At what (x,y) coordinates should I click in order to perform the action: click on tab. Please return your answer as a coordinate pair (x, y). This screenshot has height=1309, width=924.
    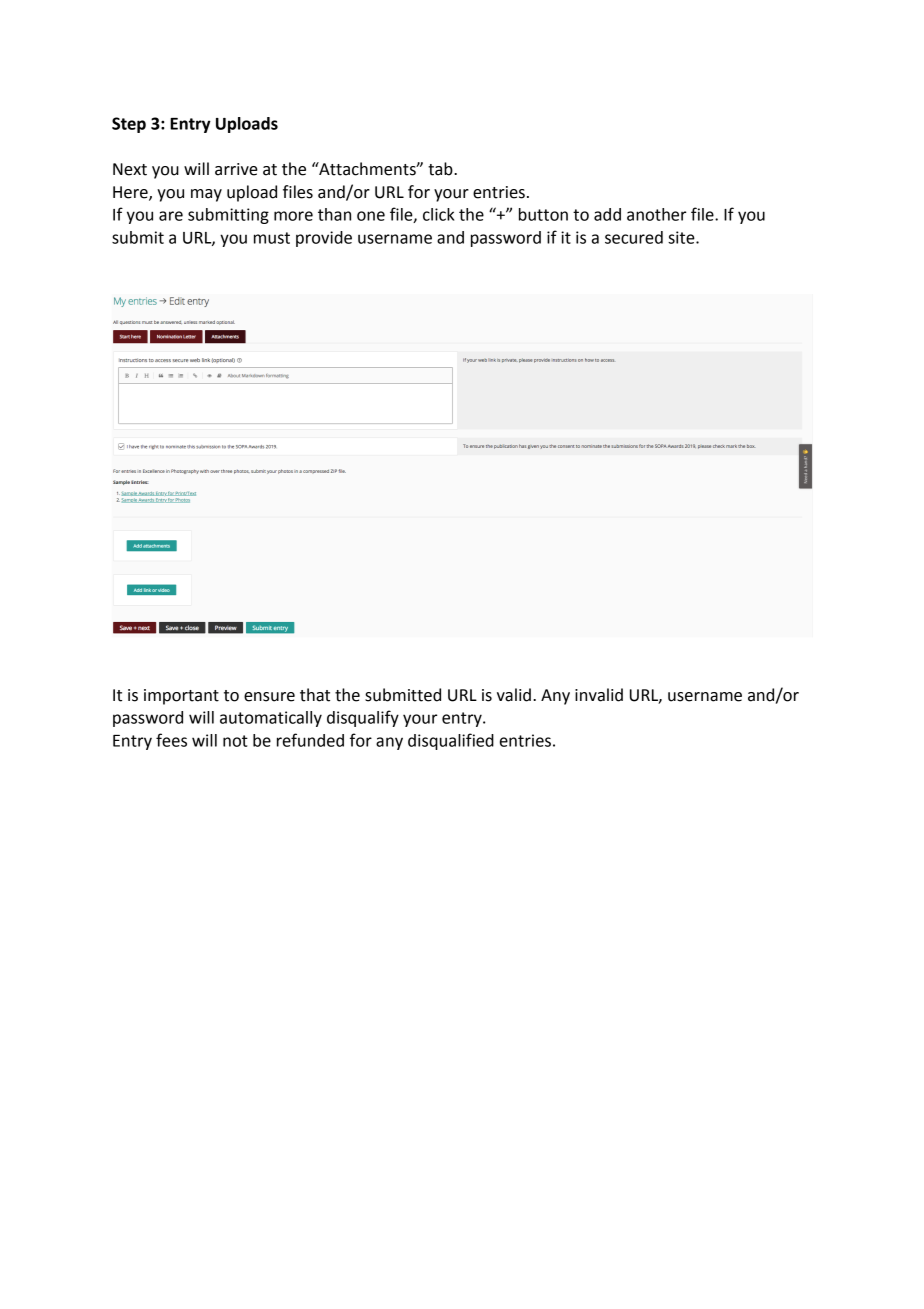
    Looking at the image, I should click on (441, 169).
